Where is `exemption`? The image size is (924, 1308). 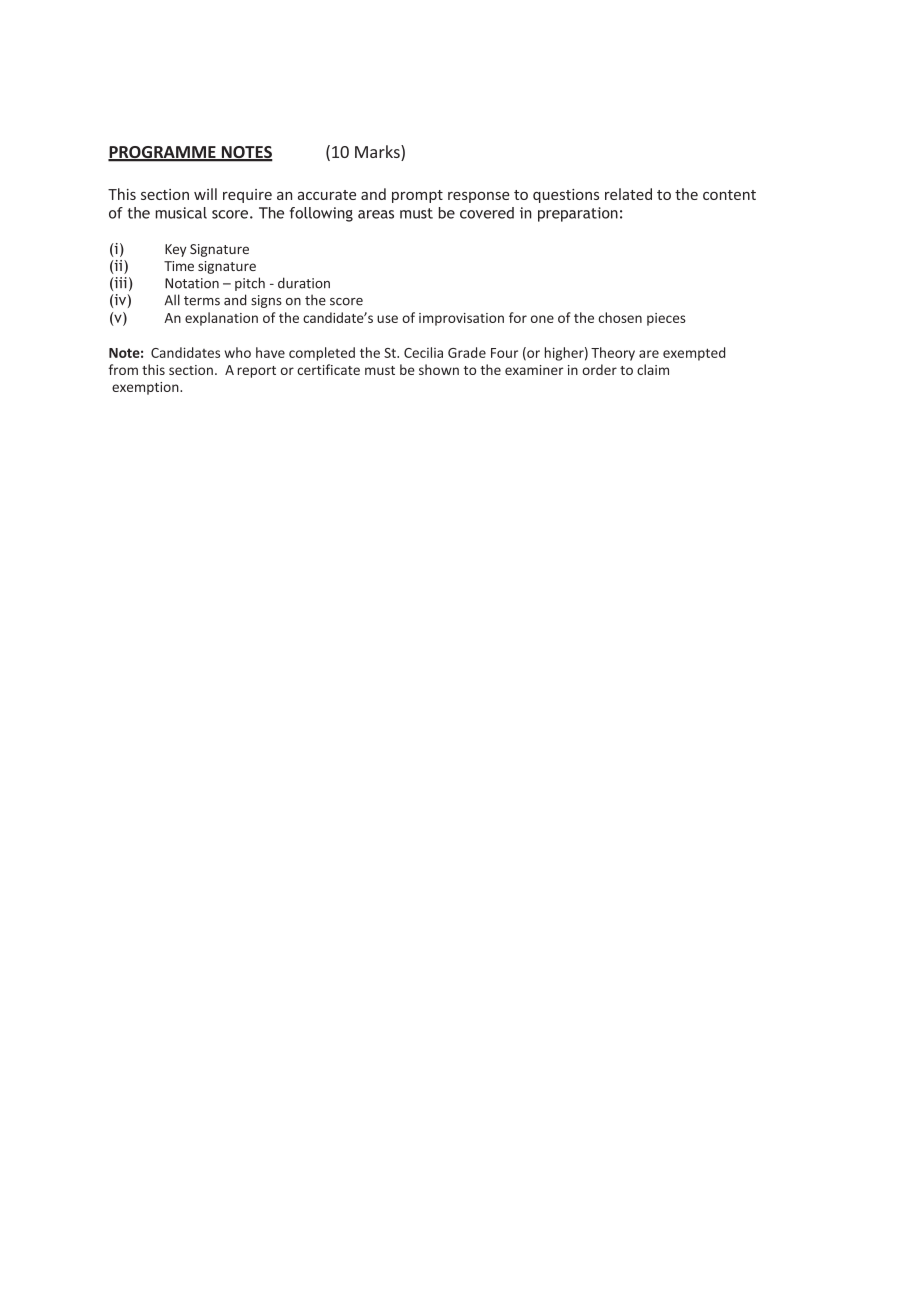 exemption is located at coordinates (146, 388).
